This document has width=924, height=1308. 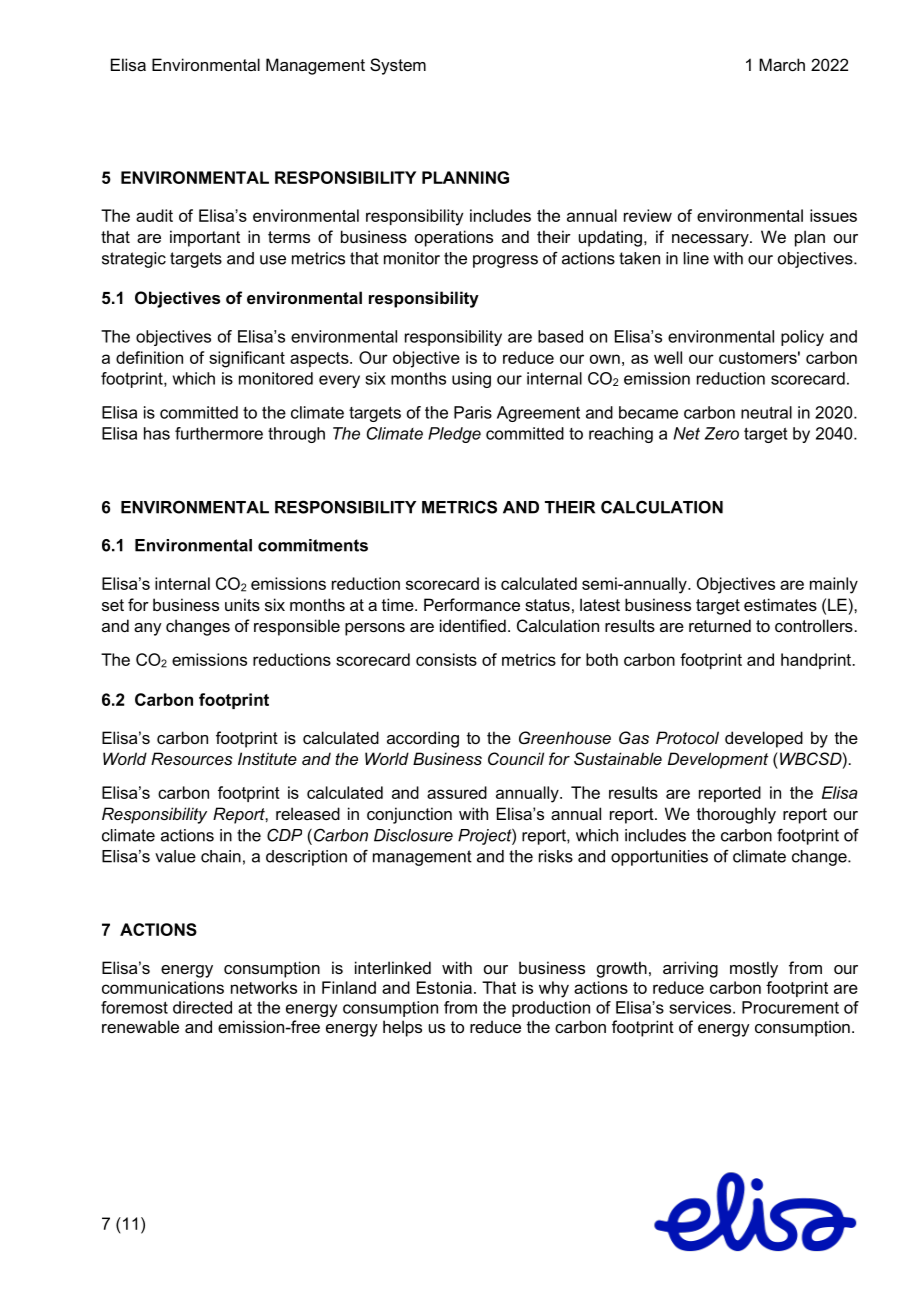 I want to click on March, so click(x=782, y=64).
